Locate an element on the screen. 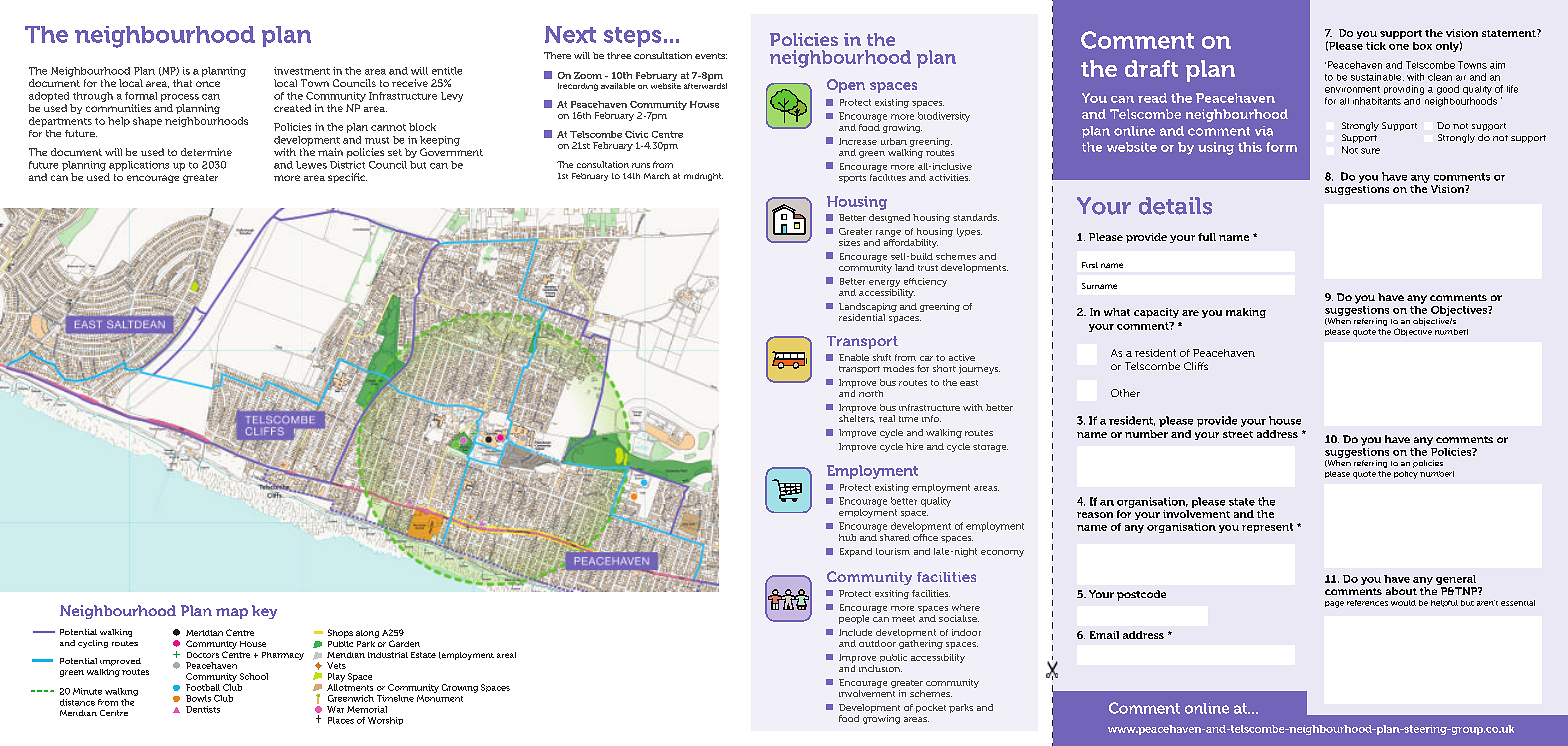 The image size is (1568, 746). investment is located at coordinates (302, 71).
